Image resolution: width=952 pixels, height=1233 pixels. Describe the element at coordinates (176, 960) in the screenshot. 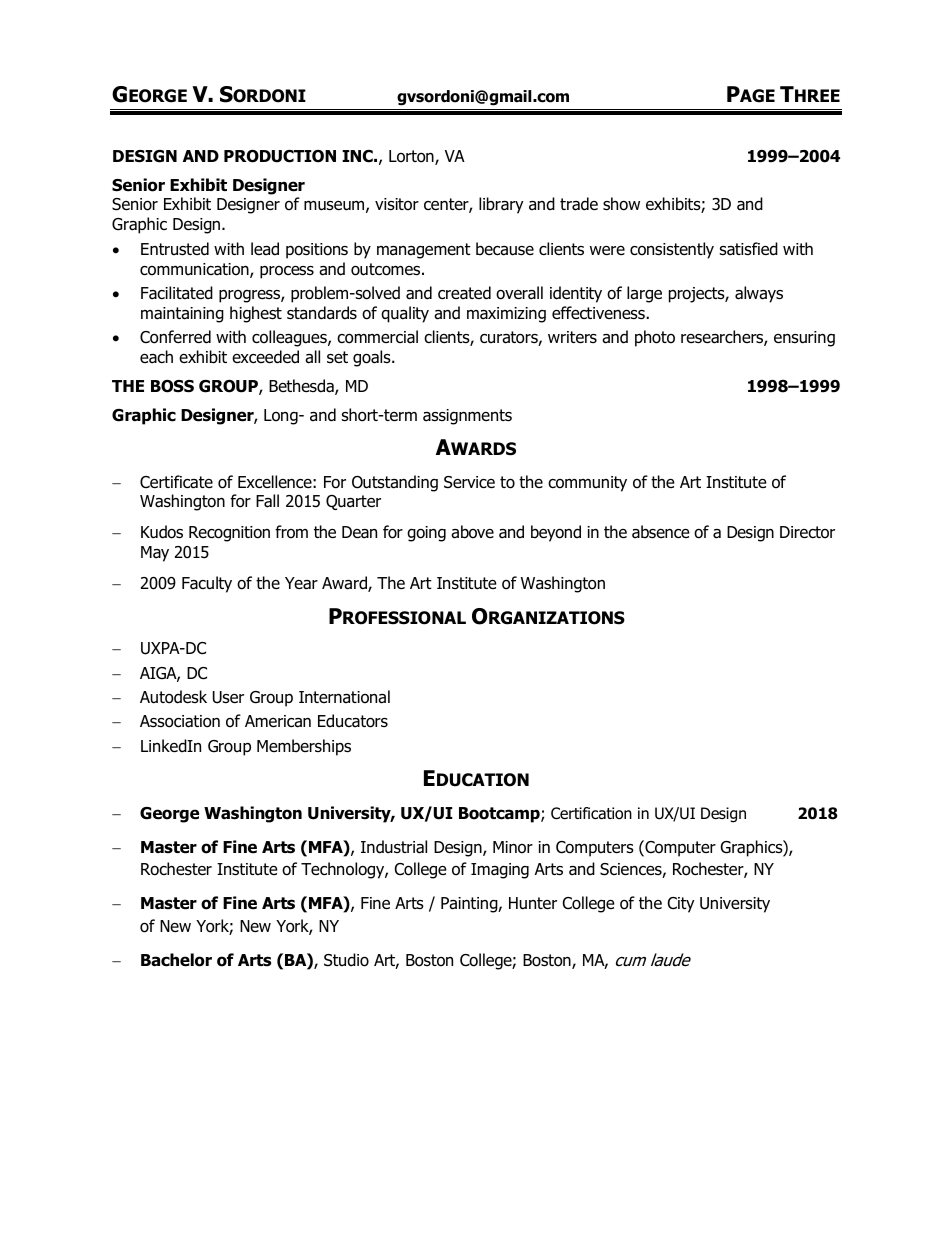

I see `Bachelor` at that location.
